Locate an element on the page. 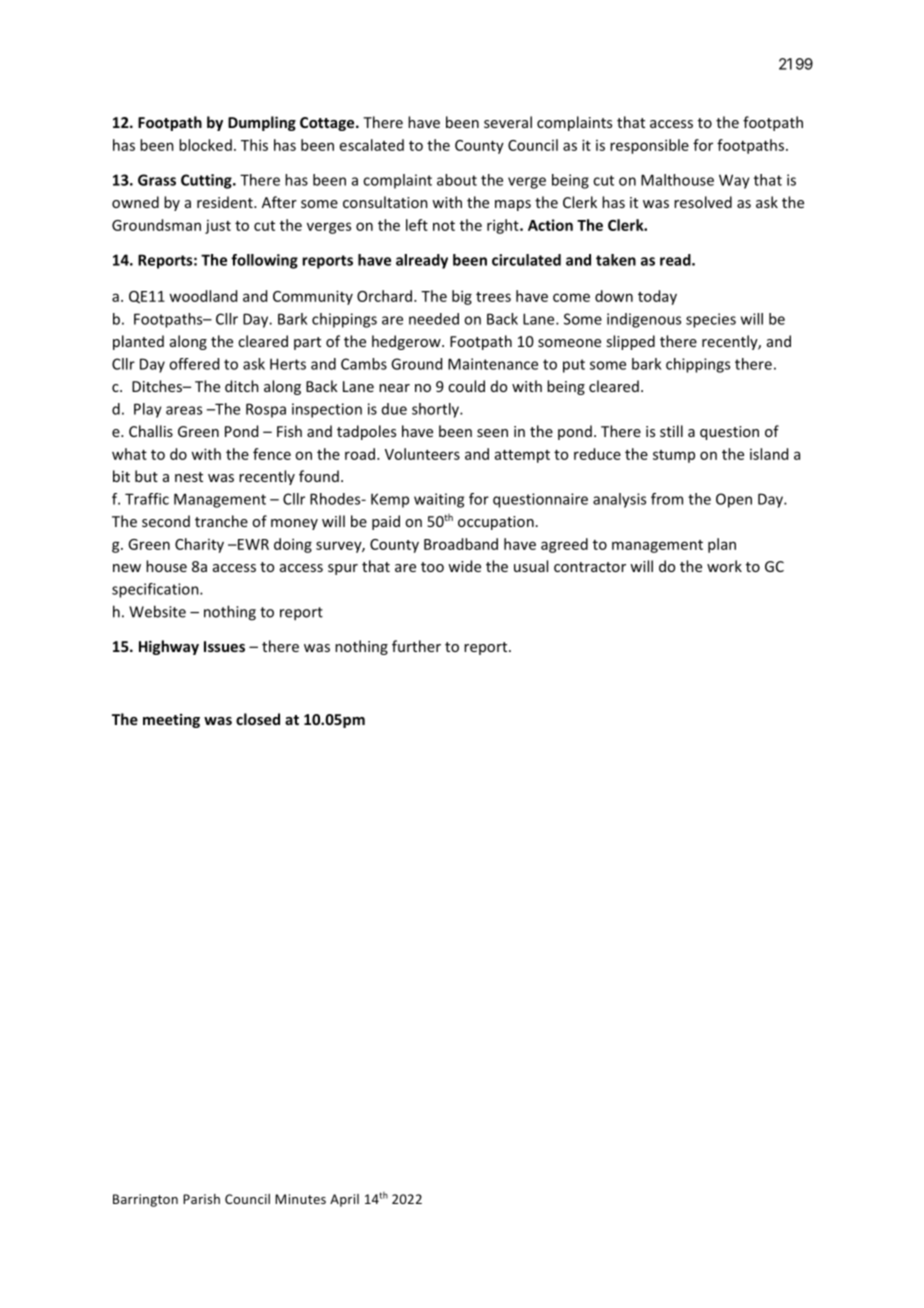 Image resolution: width=924 pixels, height=1308 pixels. Parish is located at coordinates (201, 1199).
